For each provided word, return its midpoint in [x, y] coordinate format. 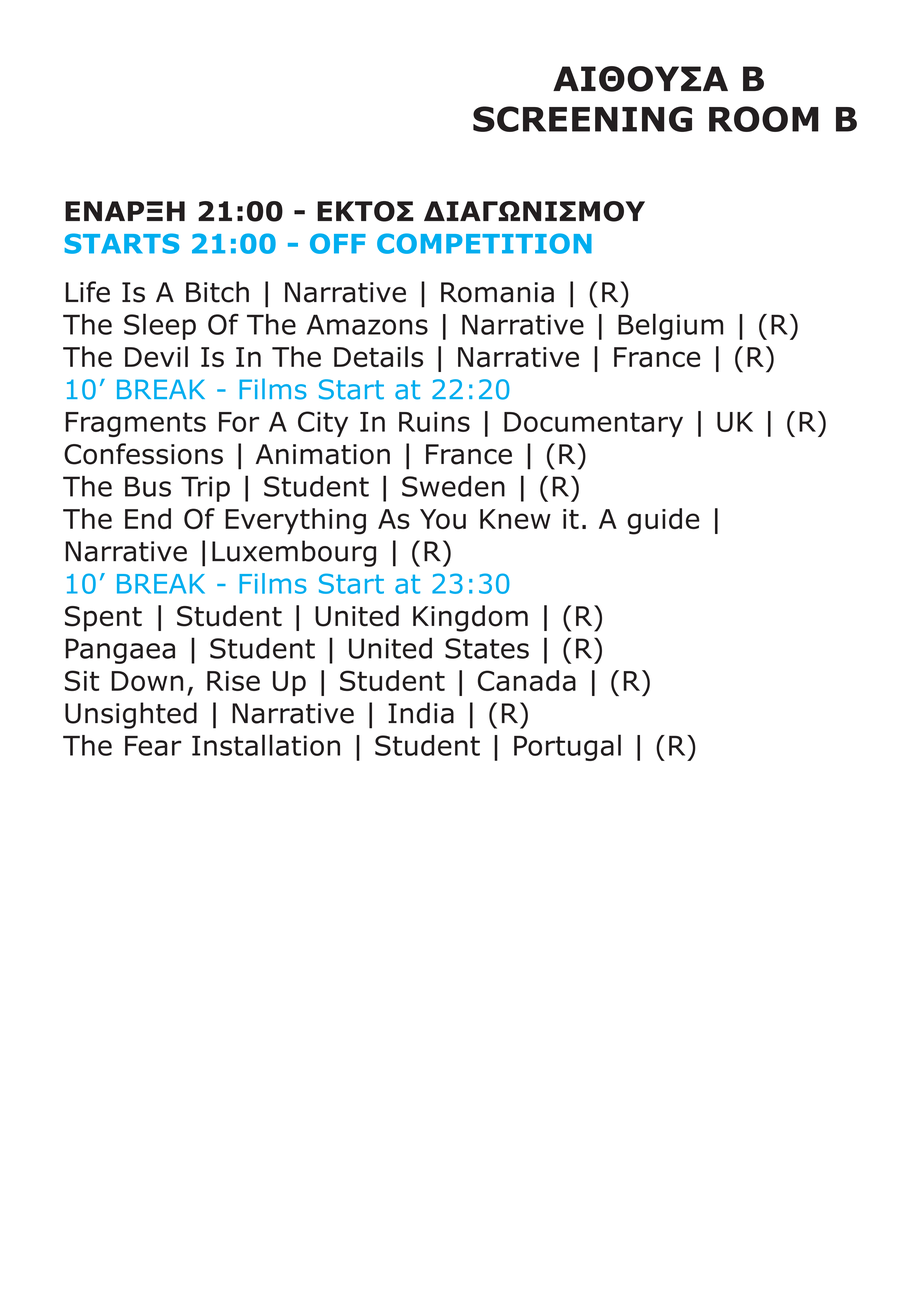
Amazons [367, 324]
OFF [338, 243]
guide [663, 521]
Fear [153, 746]
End [148, 518]
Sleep [160, 326]
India [421, 713]
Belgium [670, 326]
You [443, 519]
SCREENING [582, 119]
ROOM [764, 119]
